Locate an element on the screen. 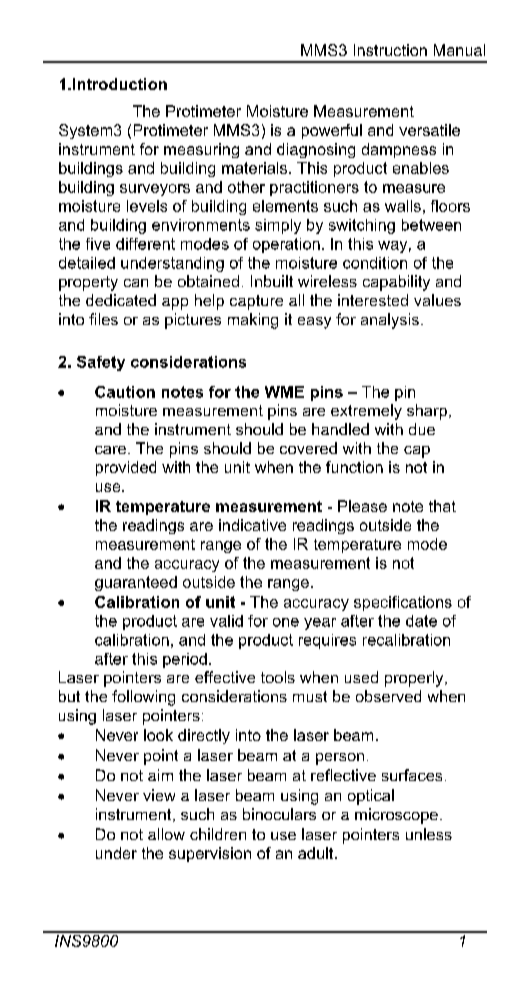 This screenshot has width=525, height=991. due is located at coordinates (422, 429).
